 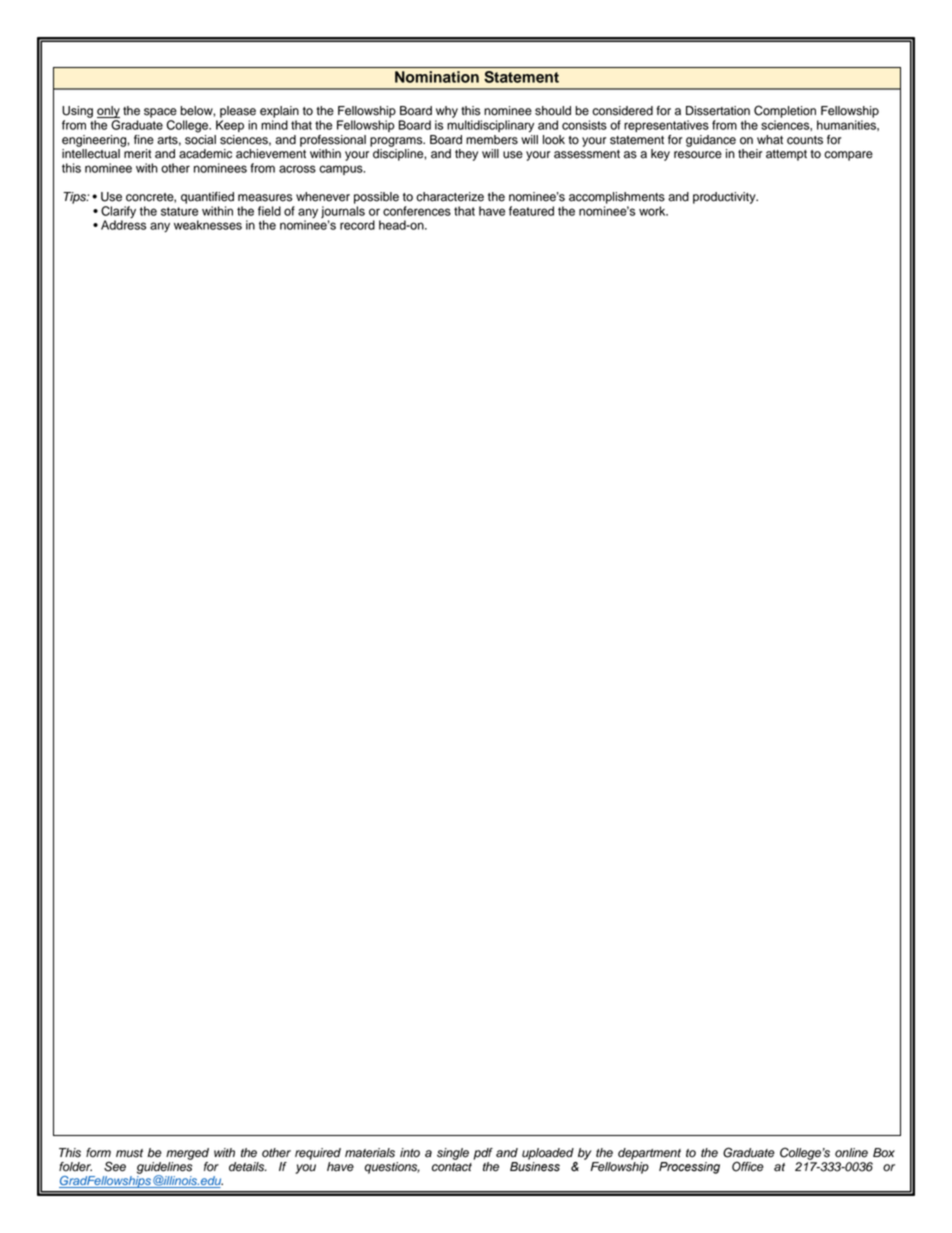 I want to click on Address, so click(x=123, y=224).
